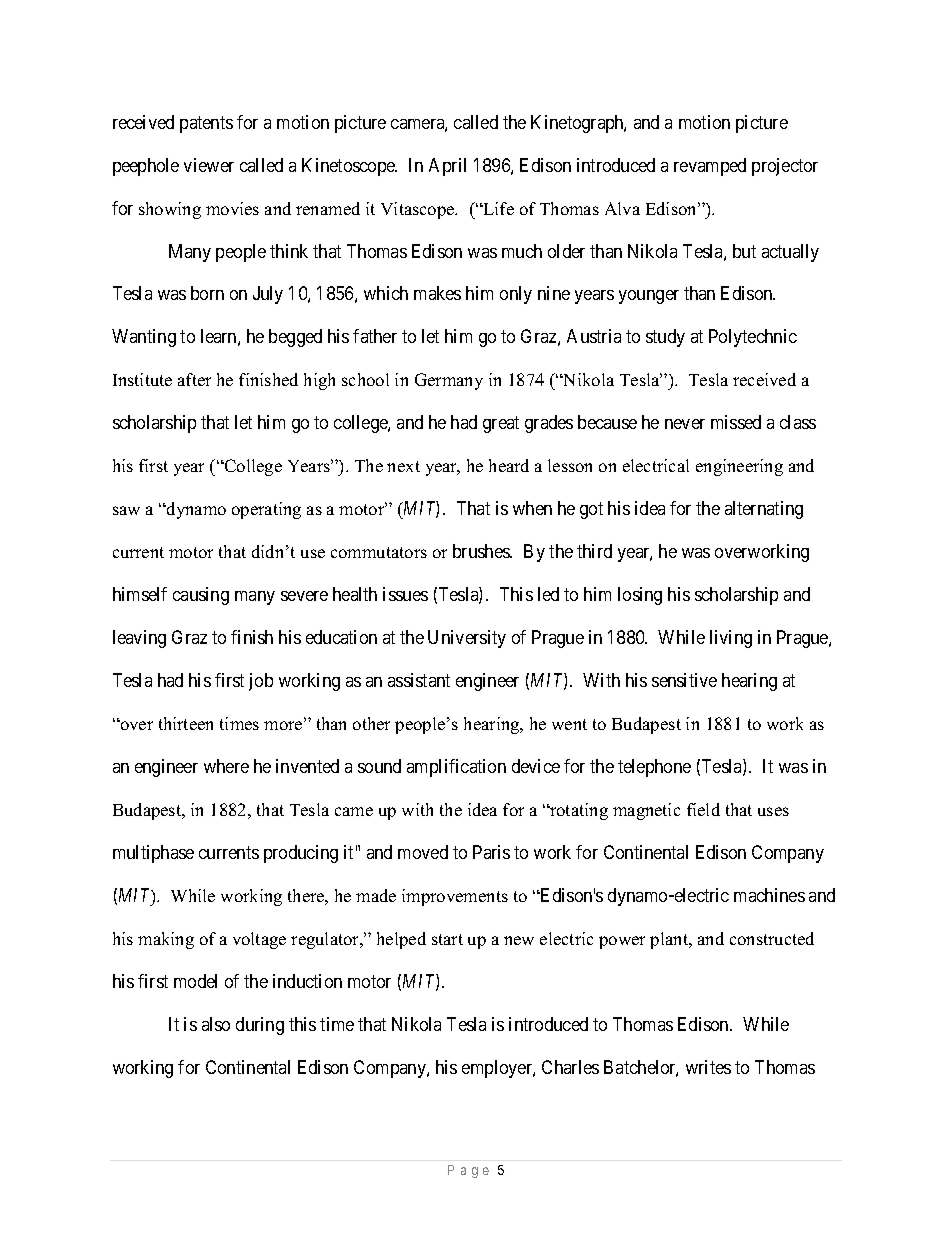  Describe the element at coordinates (216, 1024) in the screenshot. I see `also` at that location.
